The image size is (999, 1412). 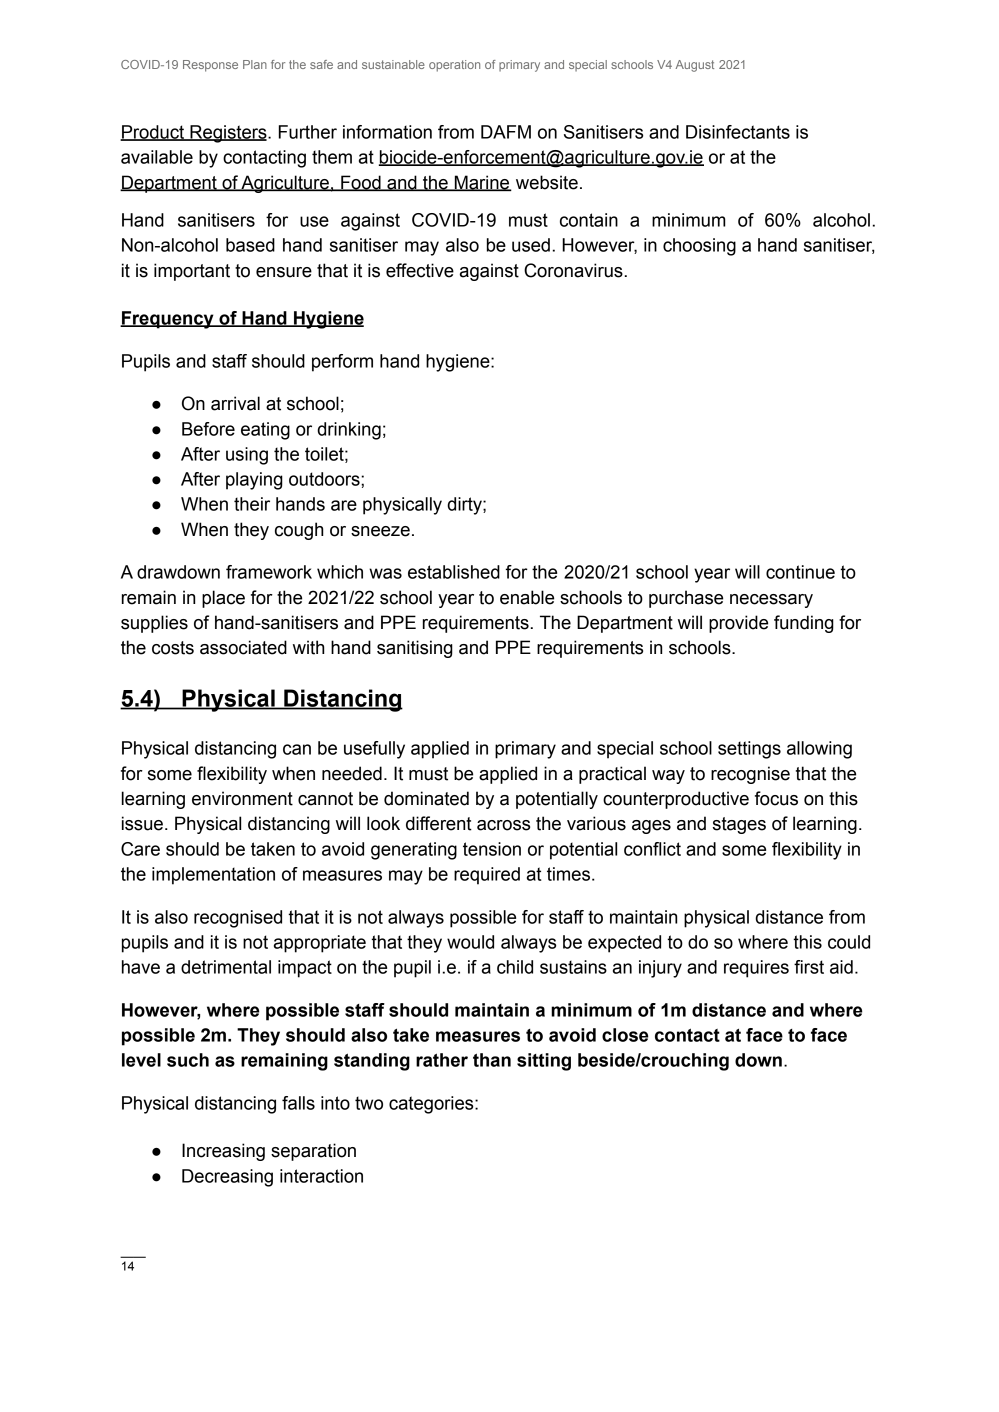 I want to click on categories, so click(x=432, y=1105).
